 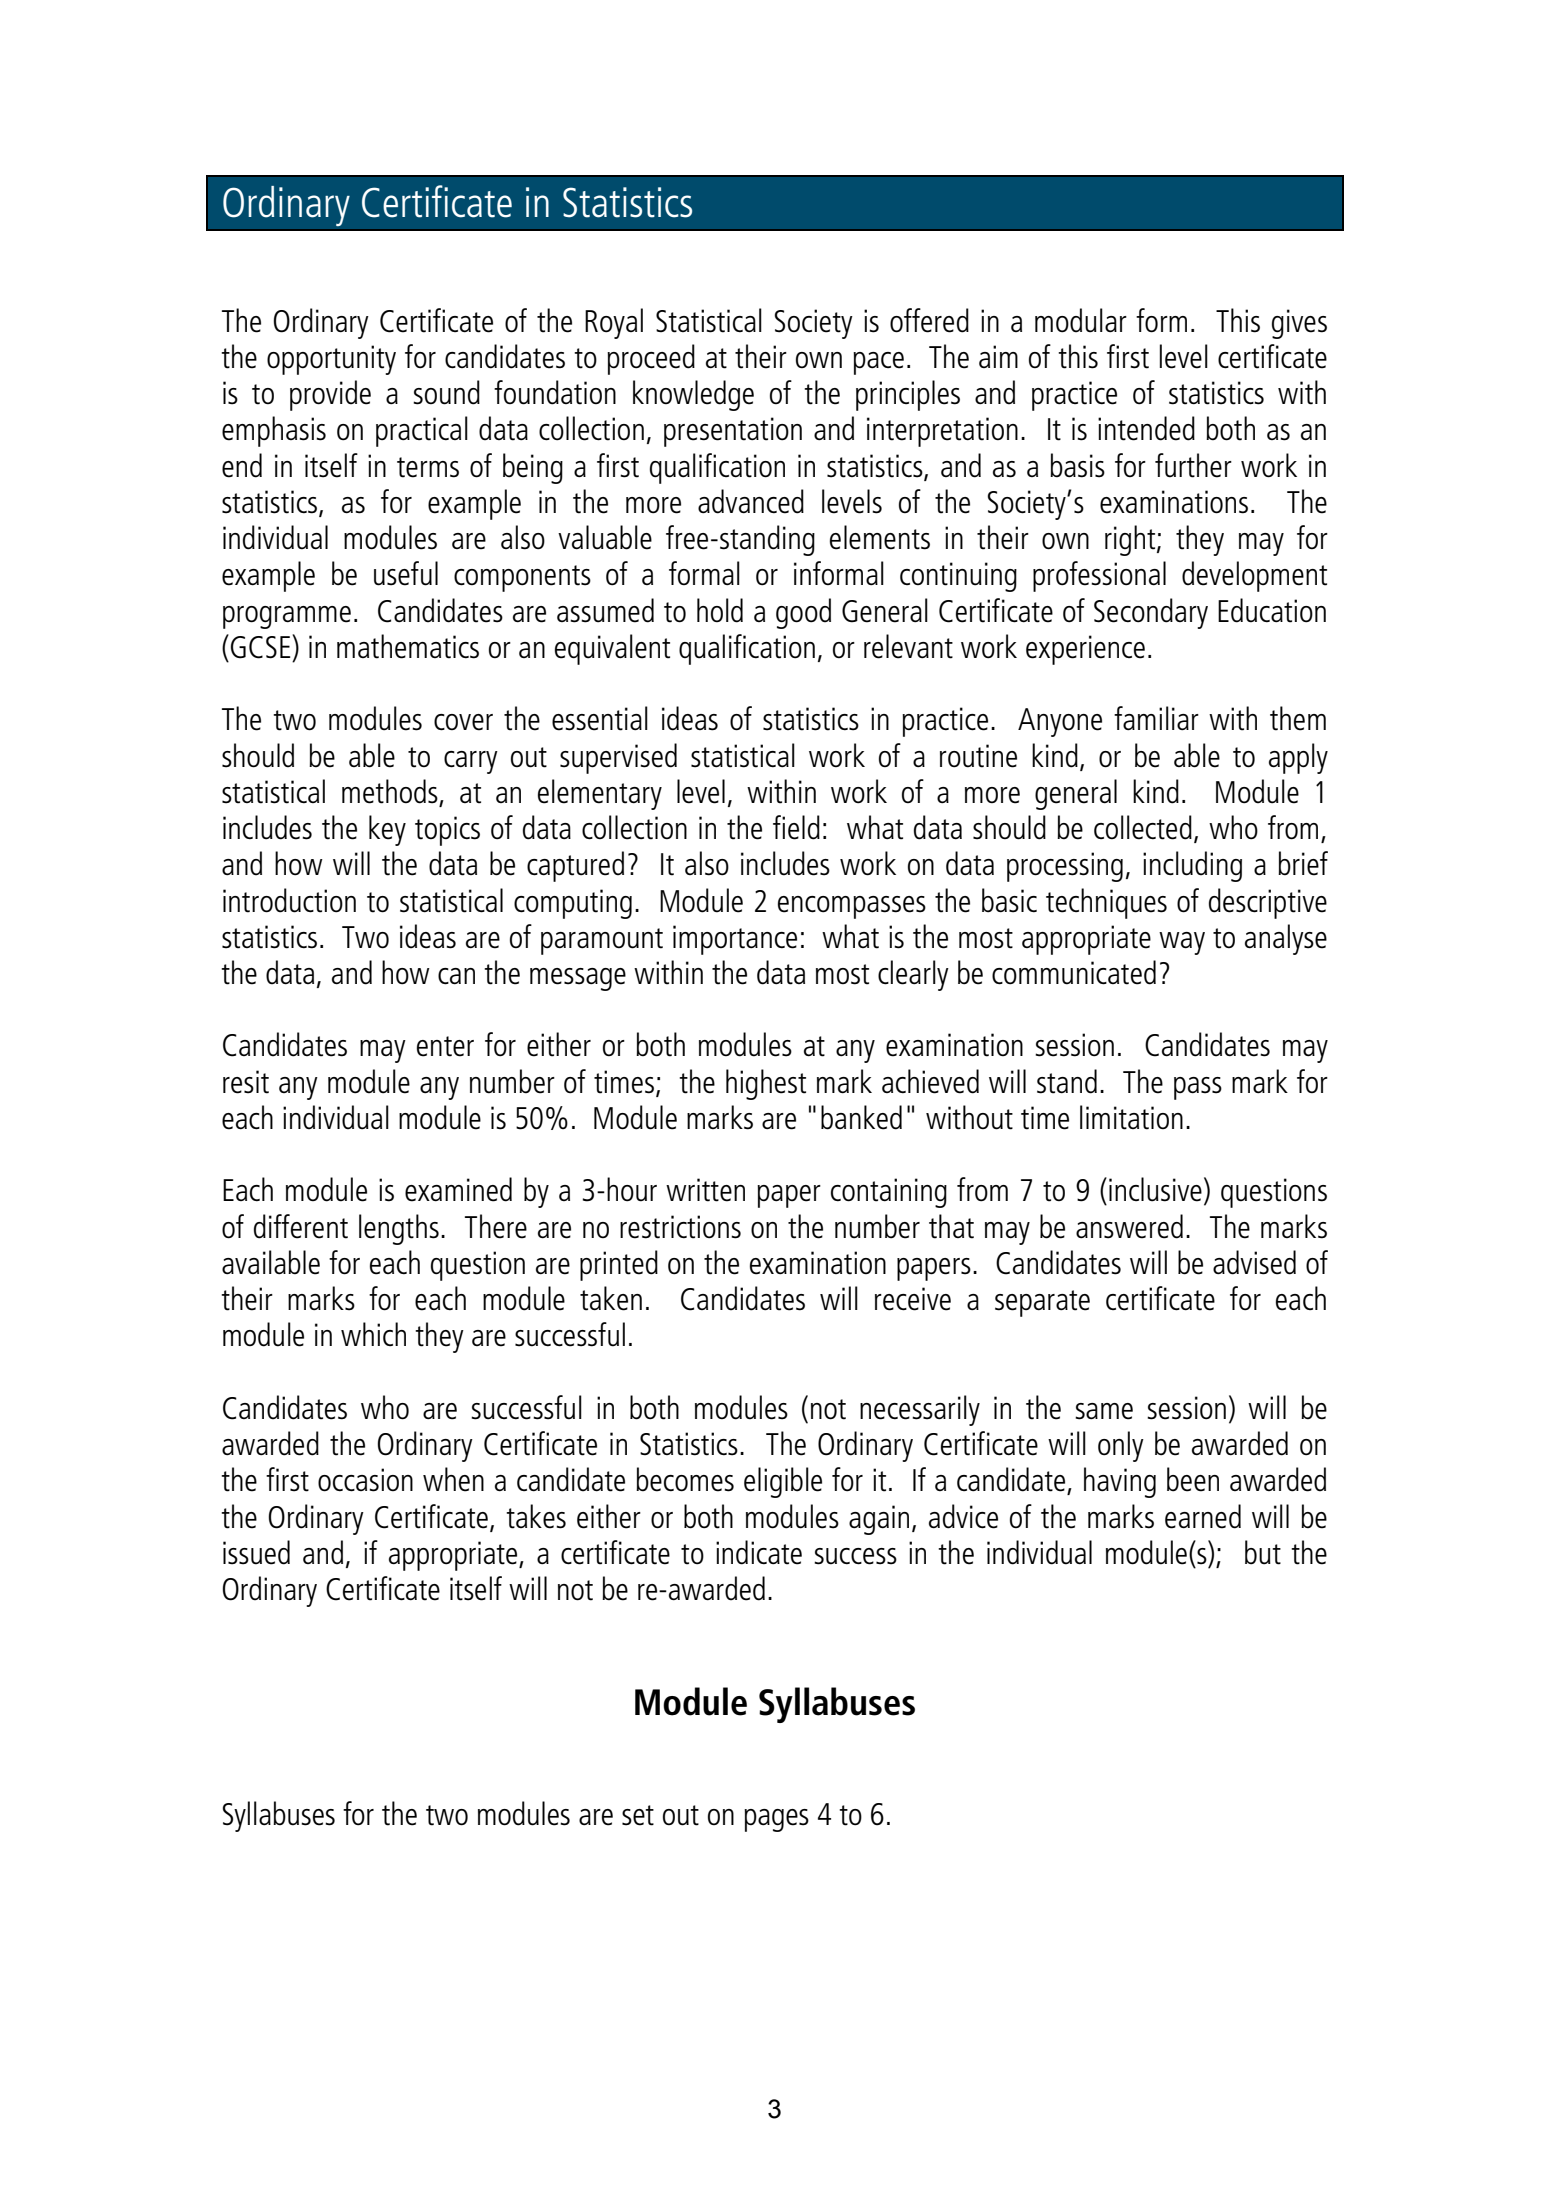 I want to click on opportunity, so click(x=331, y=360).
